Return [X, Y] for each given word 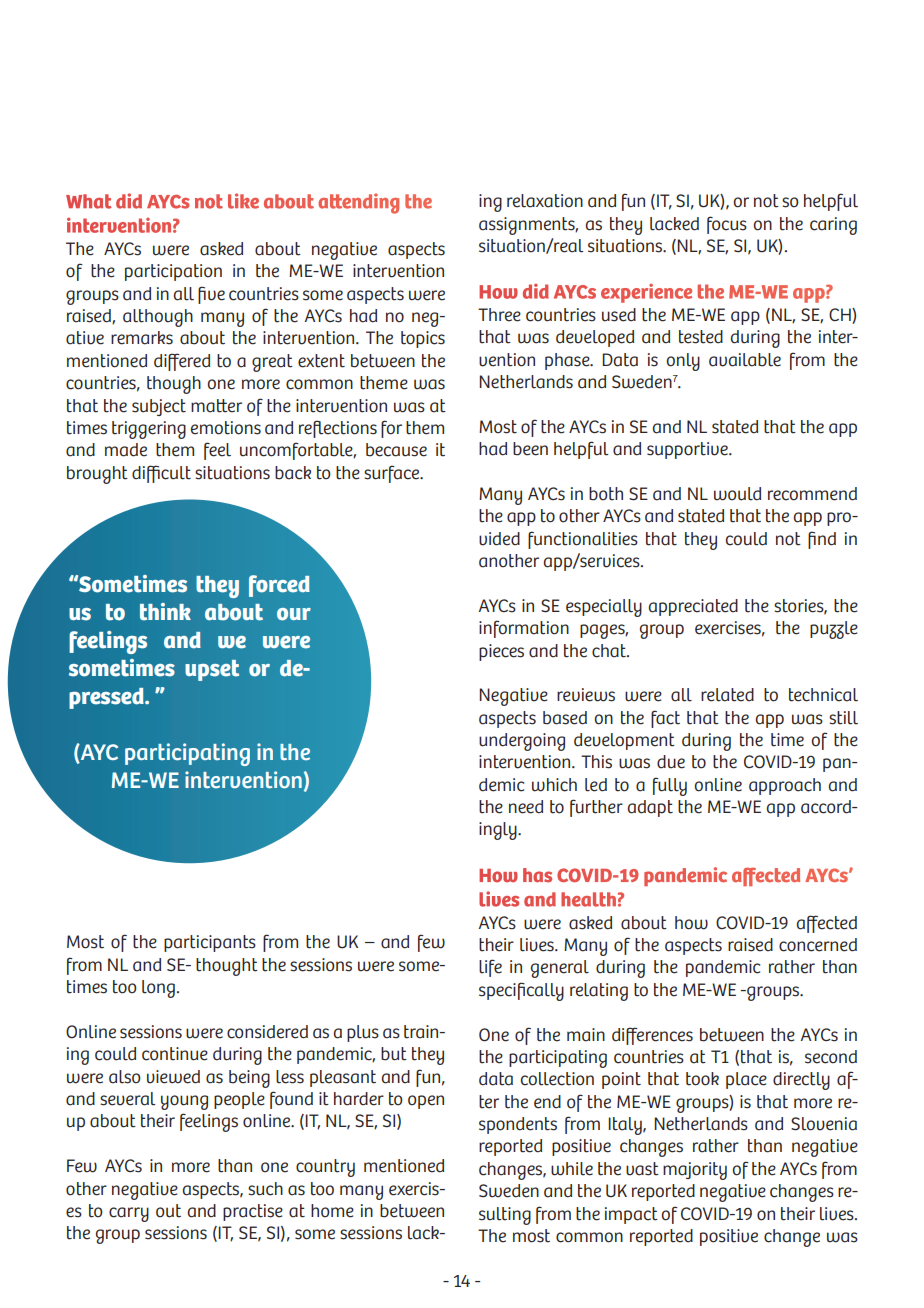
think [165, 612]
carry [129, 1214]
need [526, 807]
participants [210, 943]
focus [727, 225]
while [572, 1169]
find [822, 540]
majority [695, 1171]
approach [785, 786]
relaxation [545, 201]
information [524, 629]
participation [173, 272]
